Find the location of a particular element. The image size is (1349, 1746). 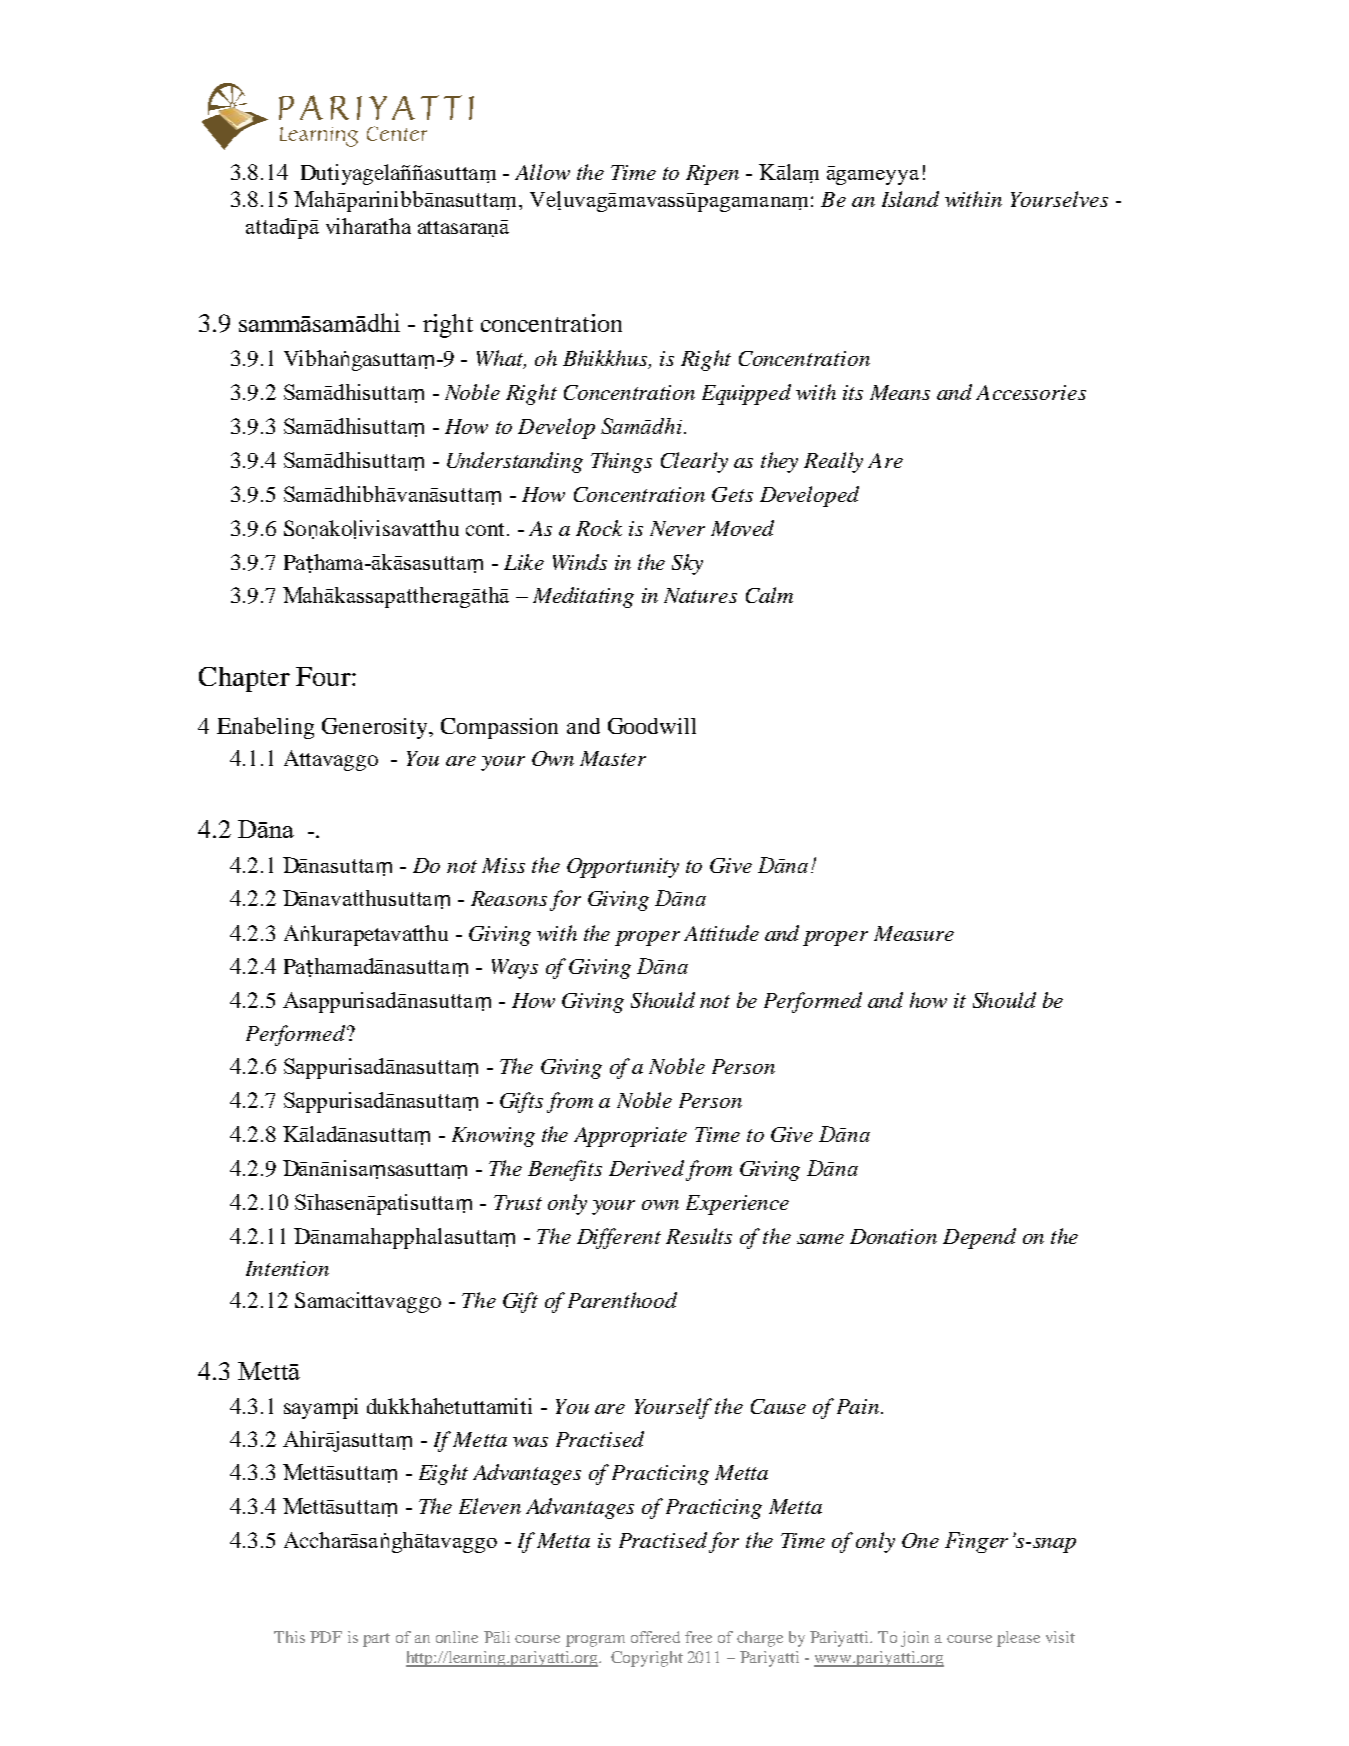

Depend is located at coordinates (979, 1238).
